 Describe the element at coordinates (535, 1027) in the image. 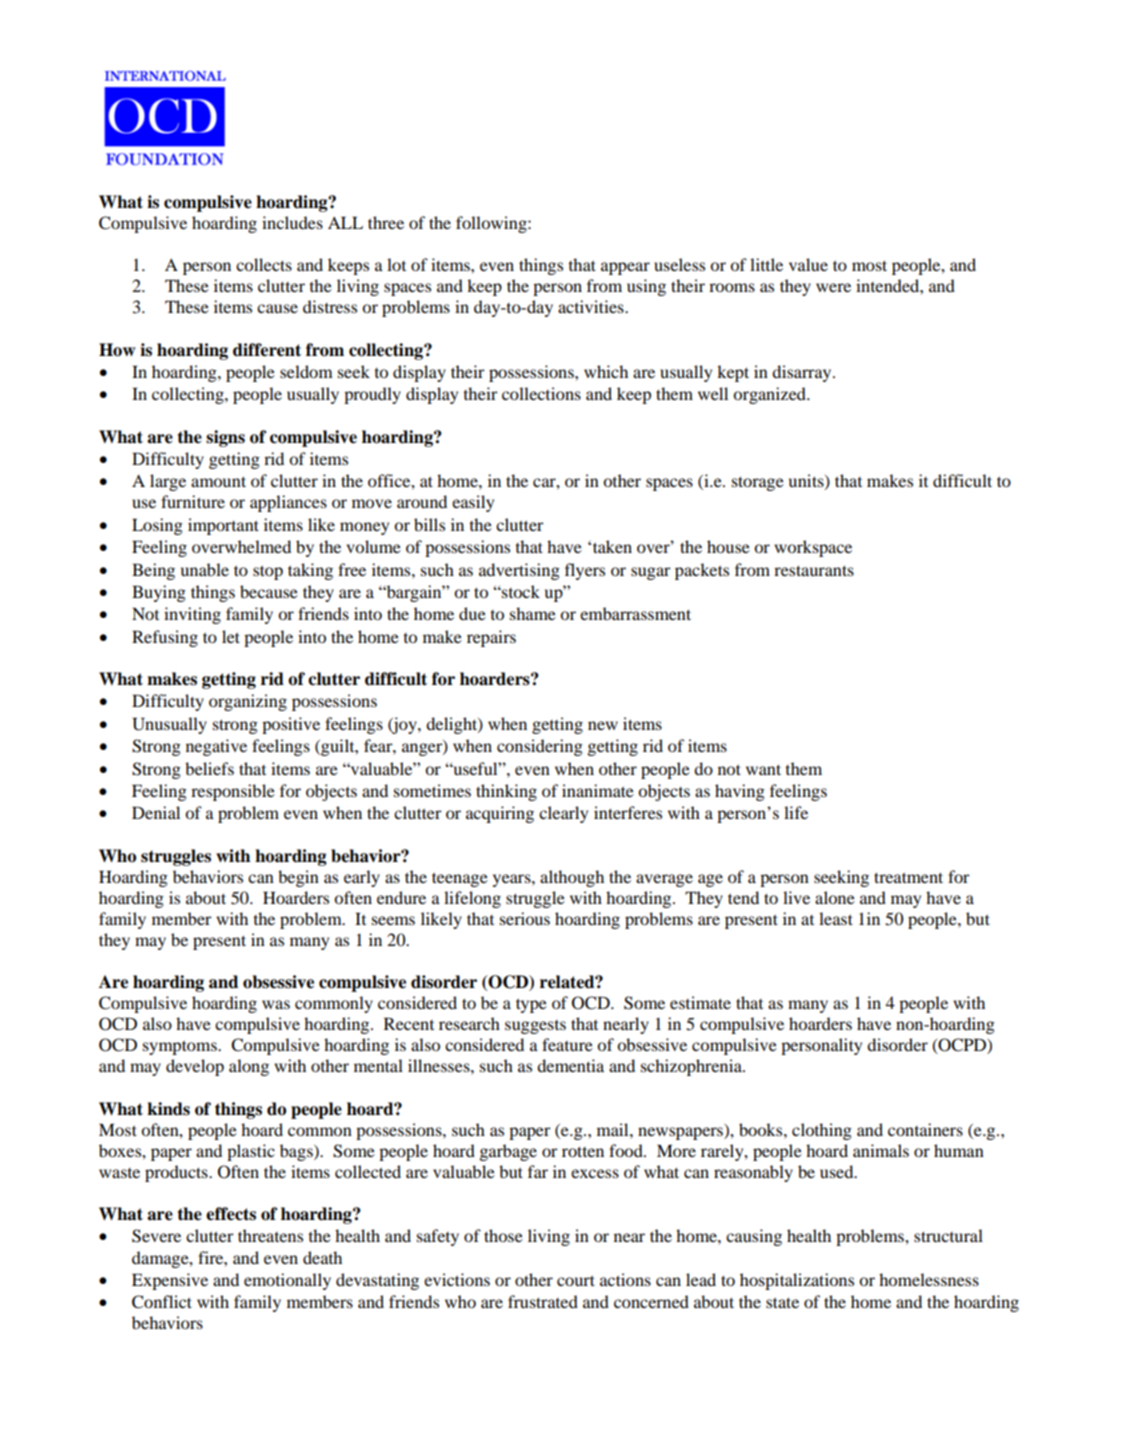

I see `suggests` at that location.
